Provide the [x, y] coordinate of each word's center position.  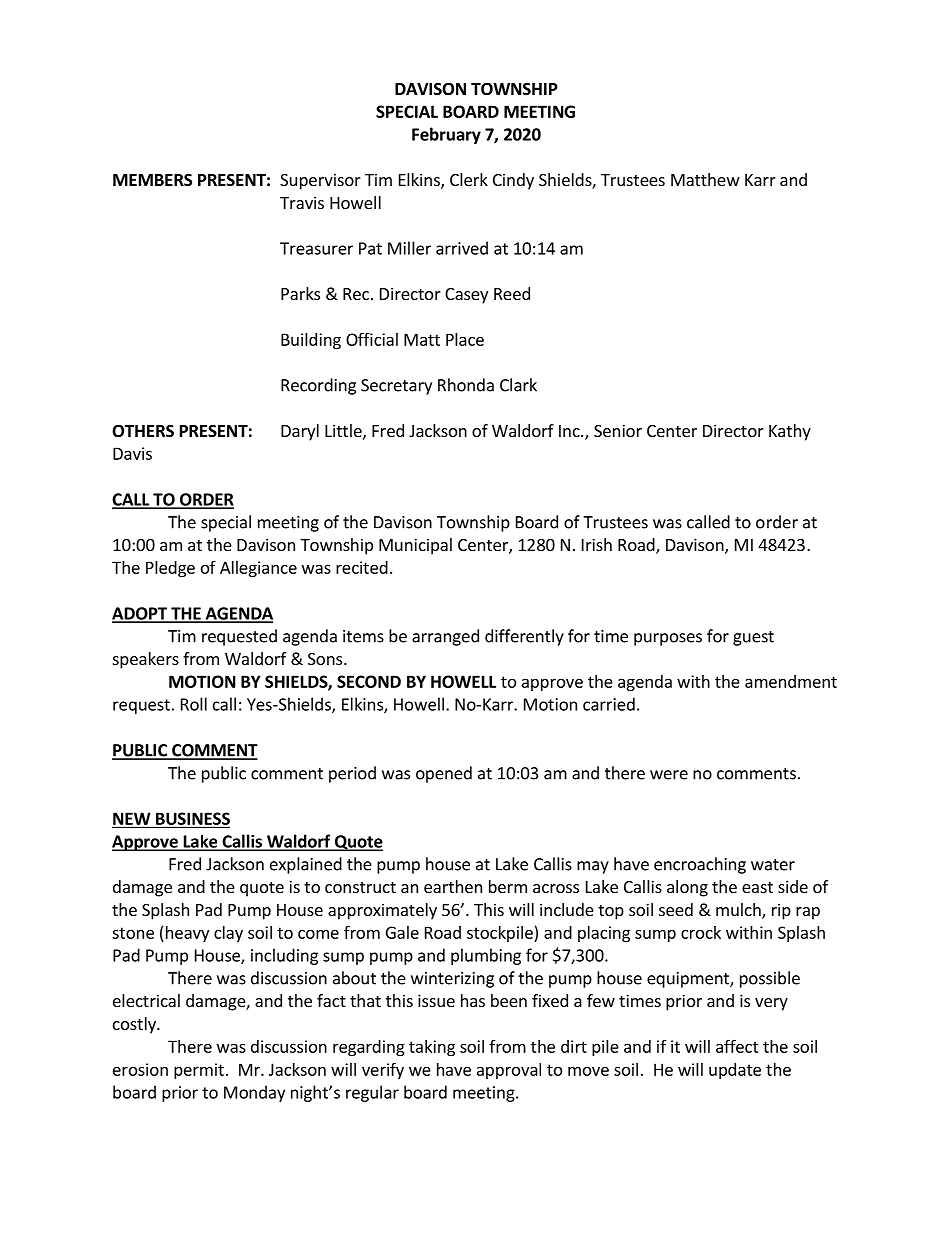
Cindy [513, 181]
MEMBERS [152, 180]
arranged [445, 637]
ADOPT [140, 614]
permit [199, 1071]
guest [753, 638]
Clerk [469, 179]
